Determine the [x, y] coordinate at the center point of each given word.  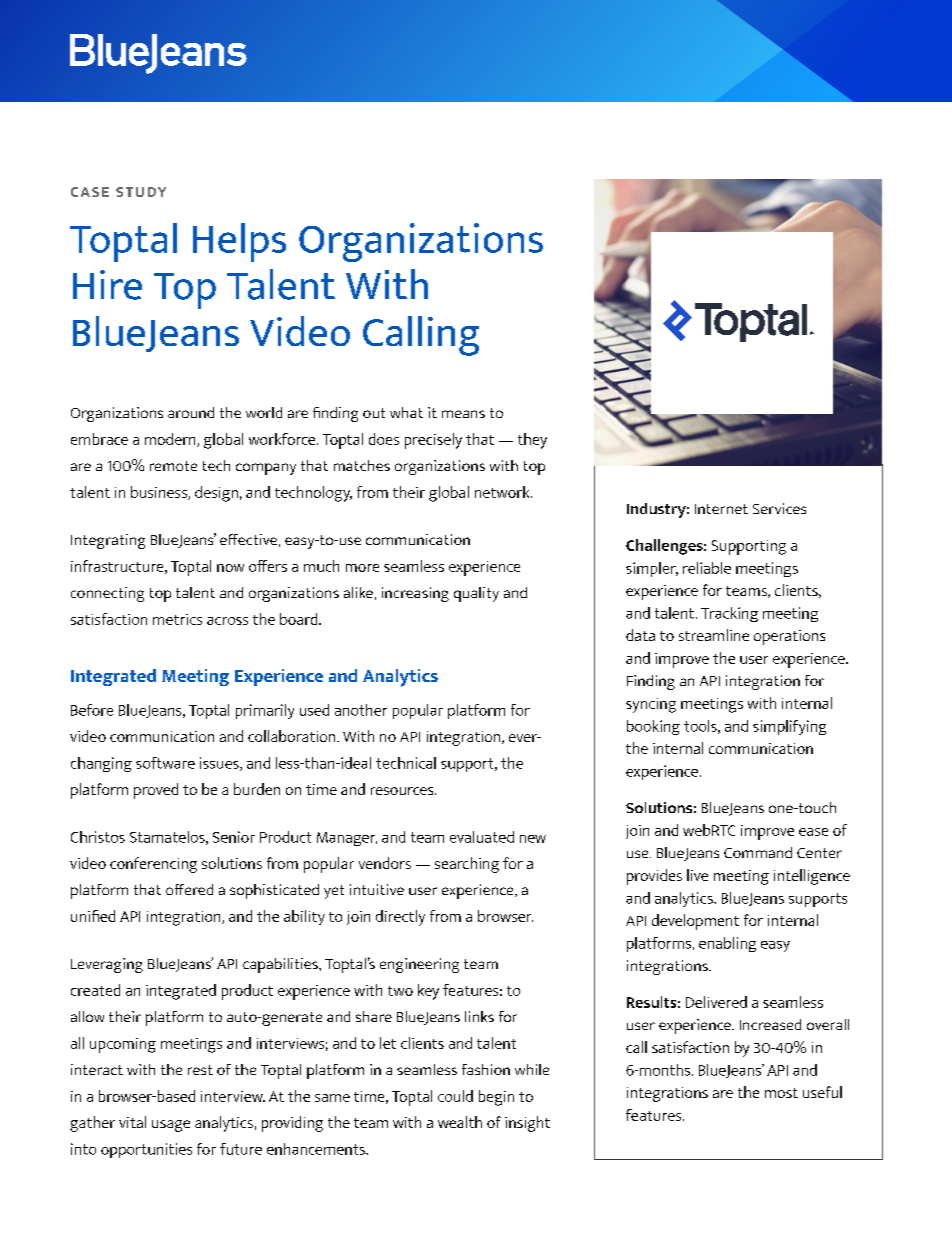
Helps [239, 242]
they [532, 441]
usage [171, 1126]
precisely [433, 441]
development [695, 922]
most [781, 1093]
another [361, 710]
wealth [460, 1122]
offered [189, 889]
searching [467, 865]
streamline [714, 635]
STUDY [141, 192]
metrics [177, 619]
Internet [721, 509]
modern [171, 440]
